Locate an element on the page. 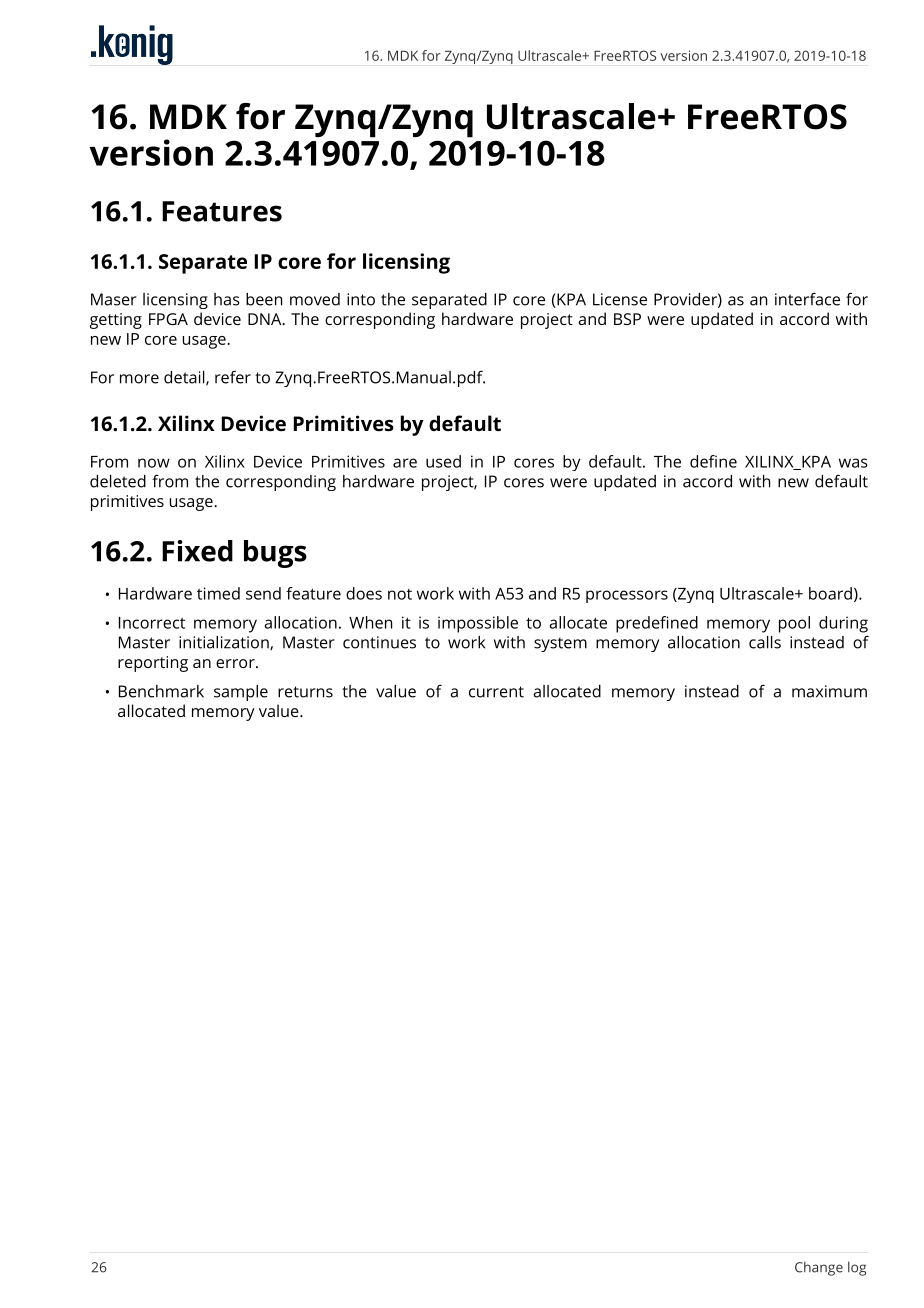 This image has width=924, height=1308. Change is located at coordinates (819, 1268).
